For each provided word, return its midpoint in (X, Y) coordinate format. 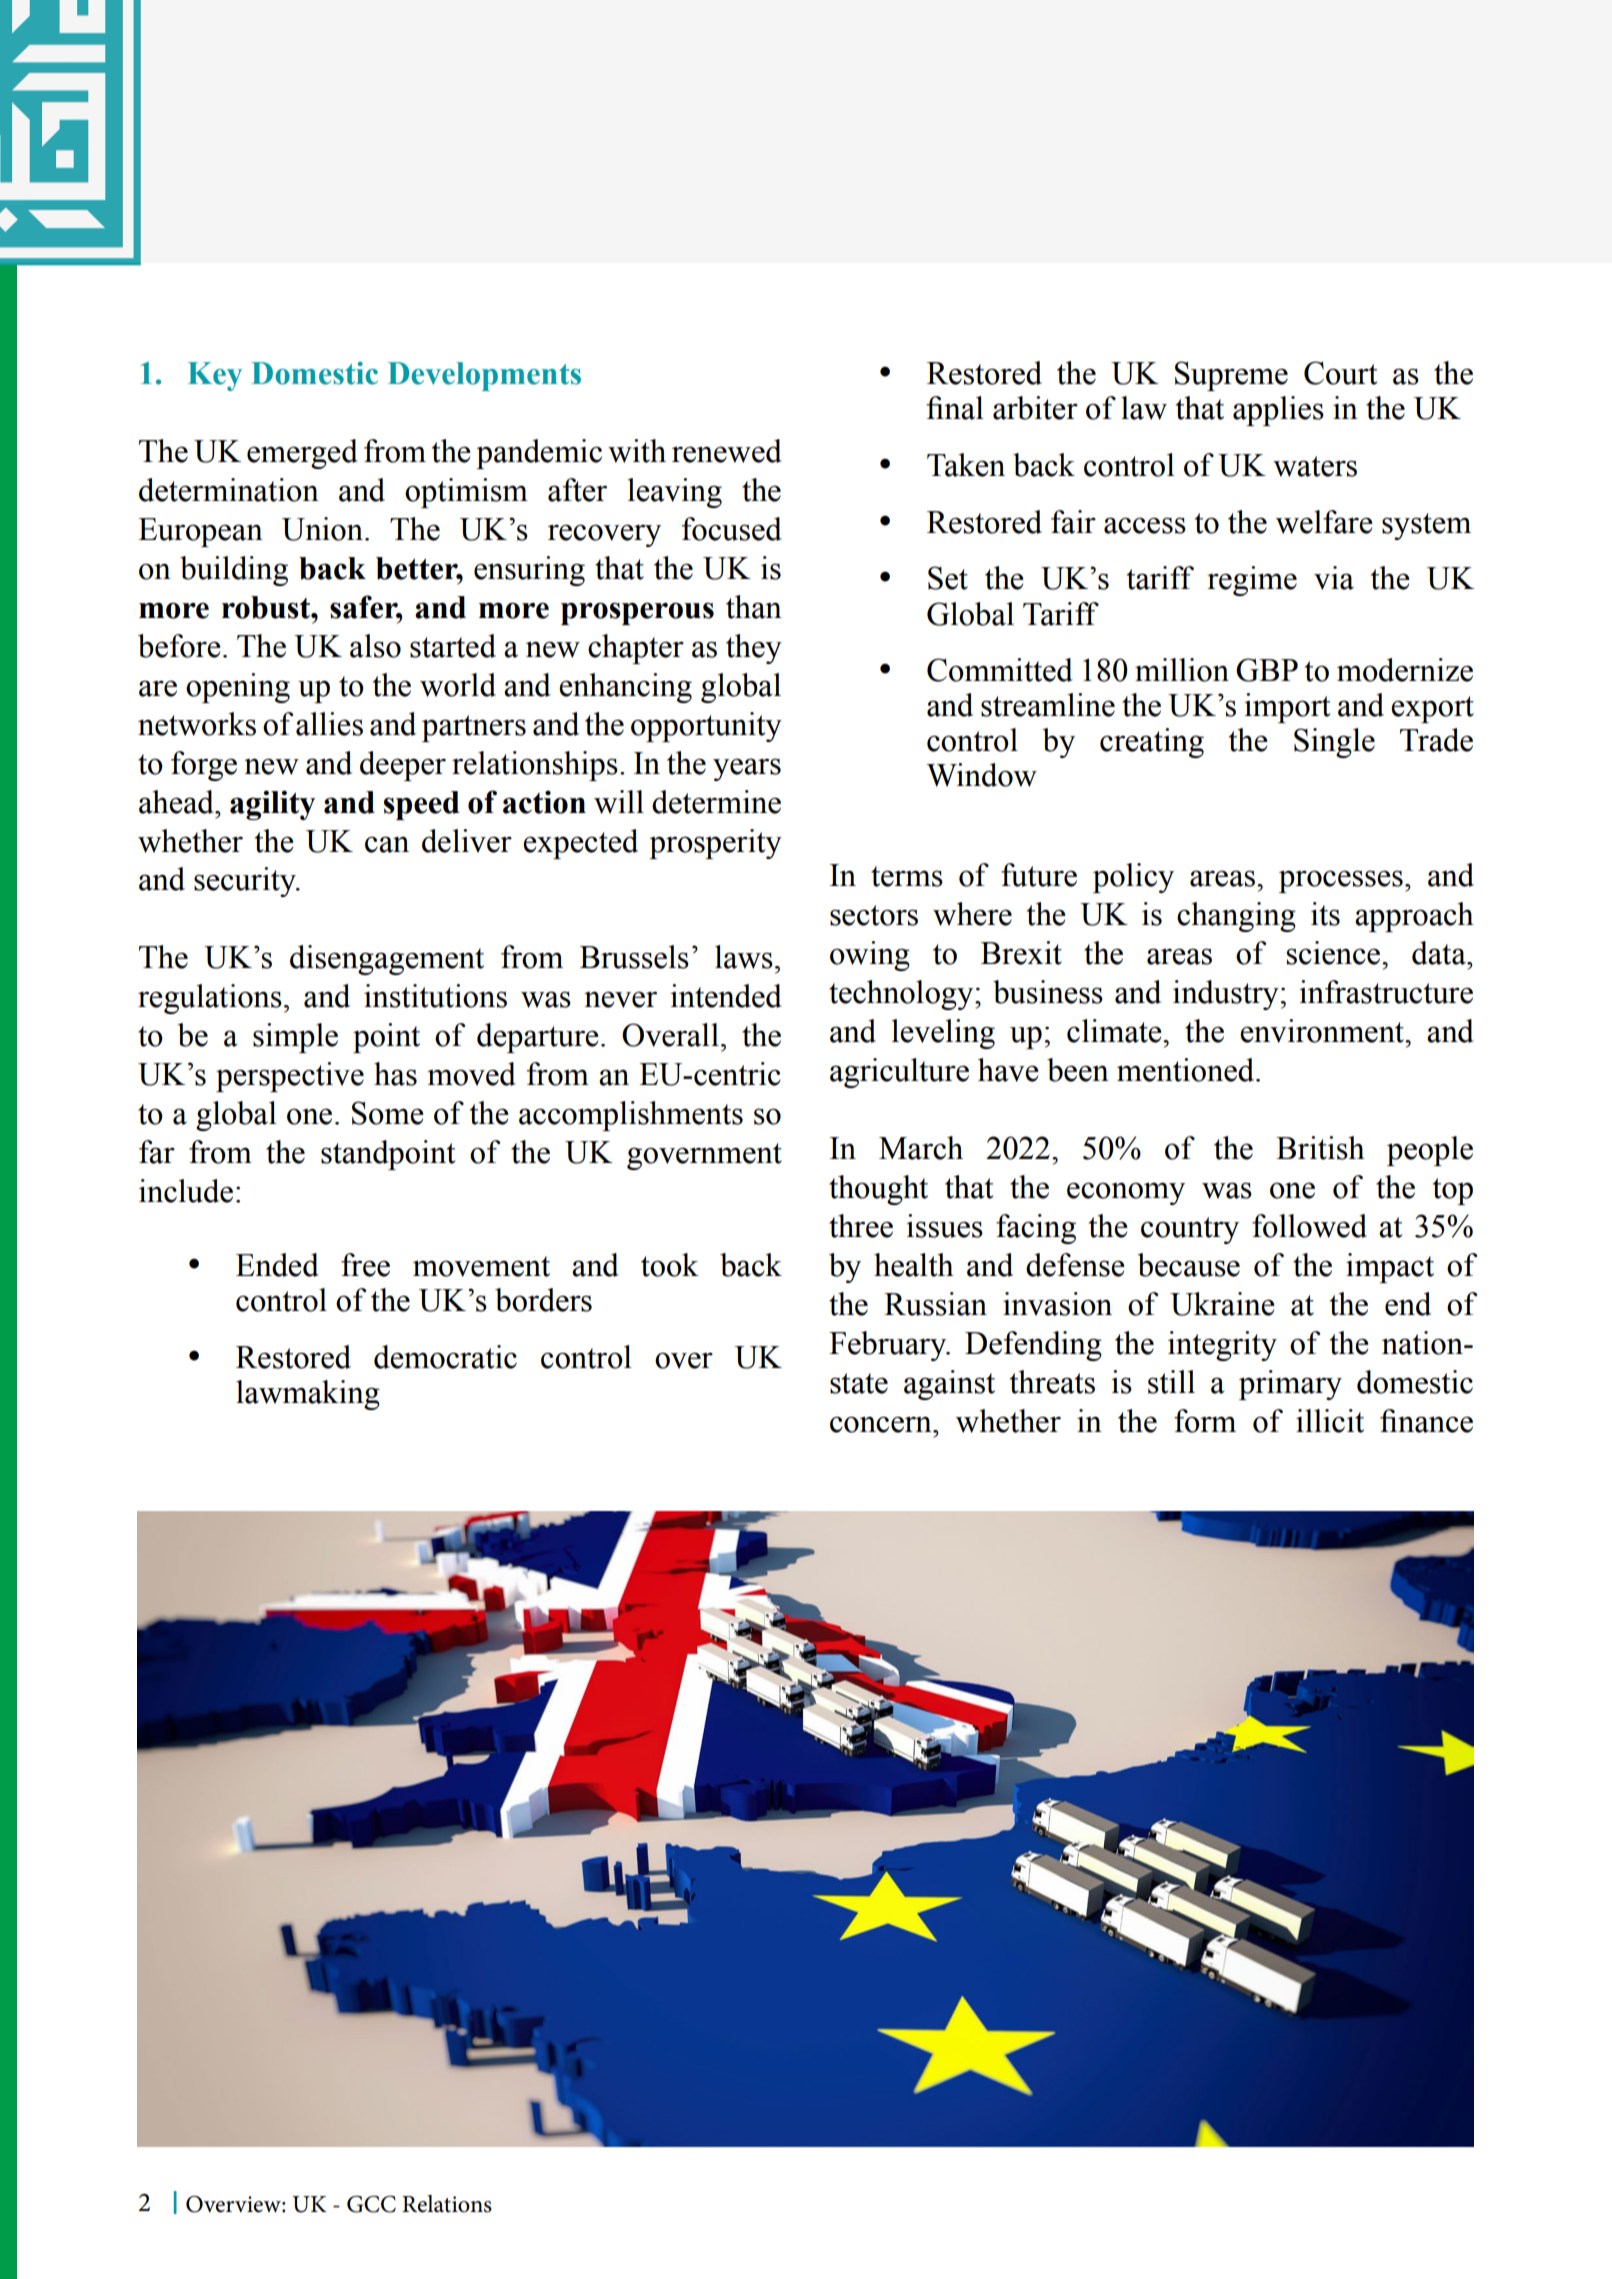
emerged (302, 454)
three (861, 1226)
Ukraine (1222, 1304)
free (365, 1265)
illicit (1330, 1421)
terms (907, 876)
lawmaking (308, 1395)
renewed (727, 451)
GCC (371, 2204)
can (387, 844)
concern (882, 1424)
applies (1278, 411)
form (1205, 1421)
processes (1341, 881)
